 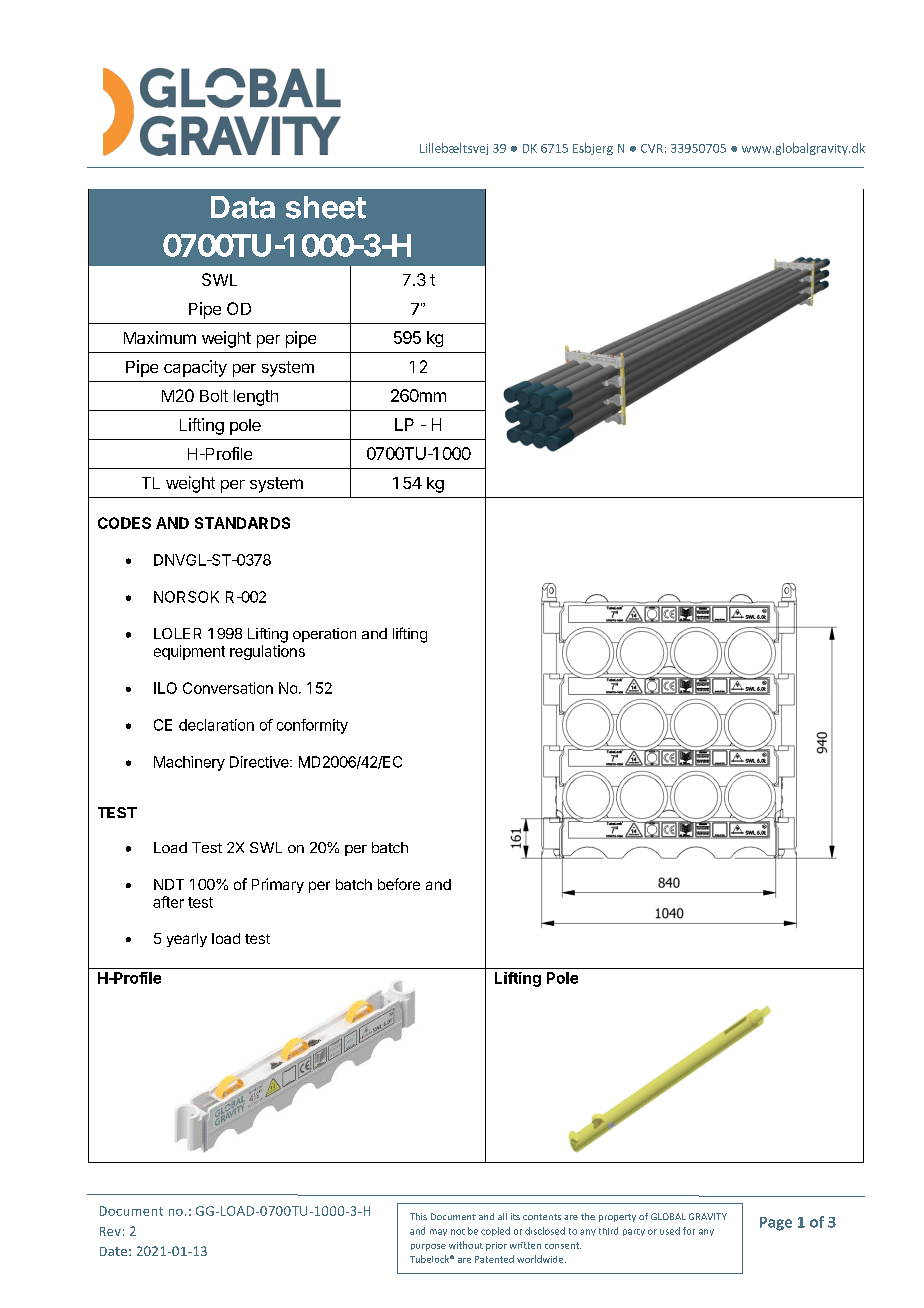 What do you see at coordinates (670, 1231) in the screenshot?
I see `used` at bounding box center [670, 1231].
